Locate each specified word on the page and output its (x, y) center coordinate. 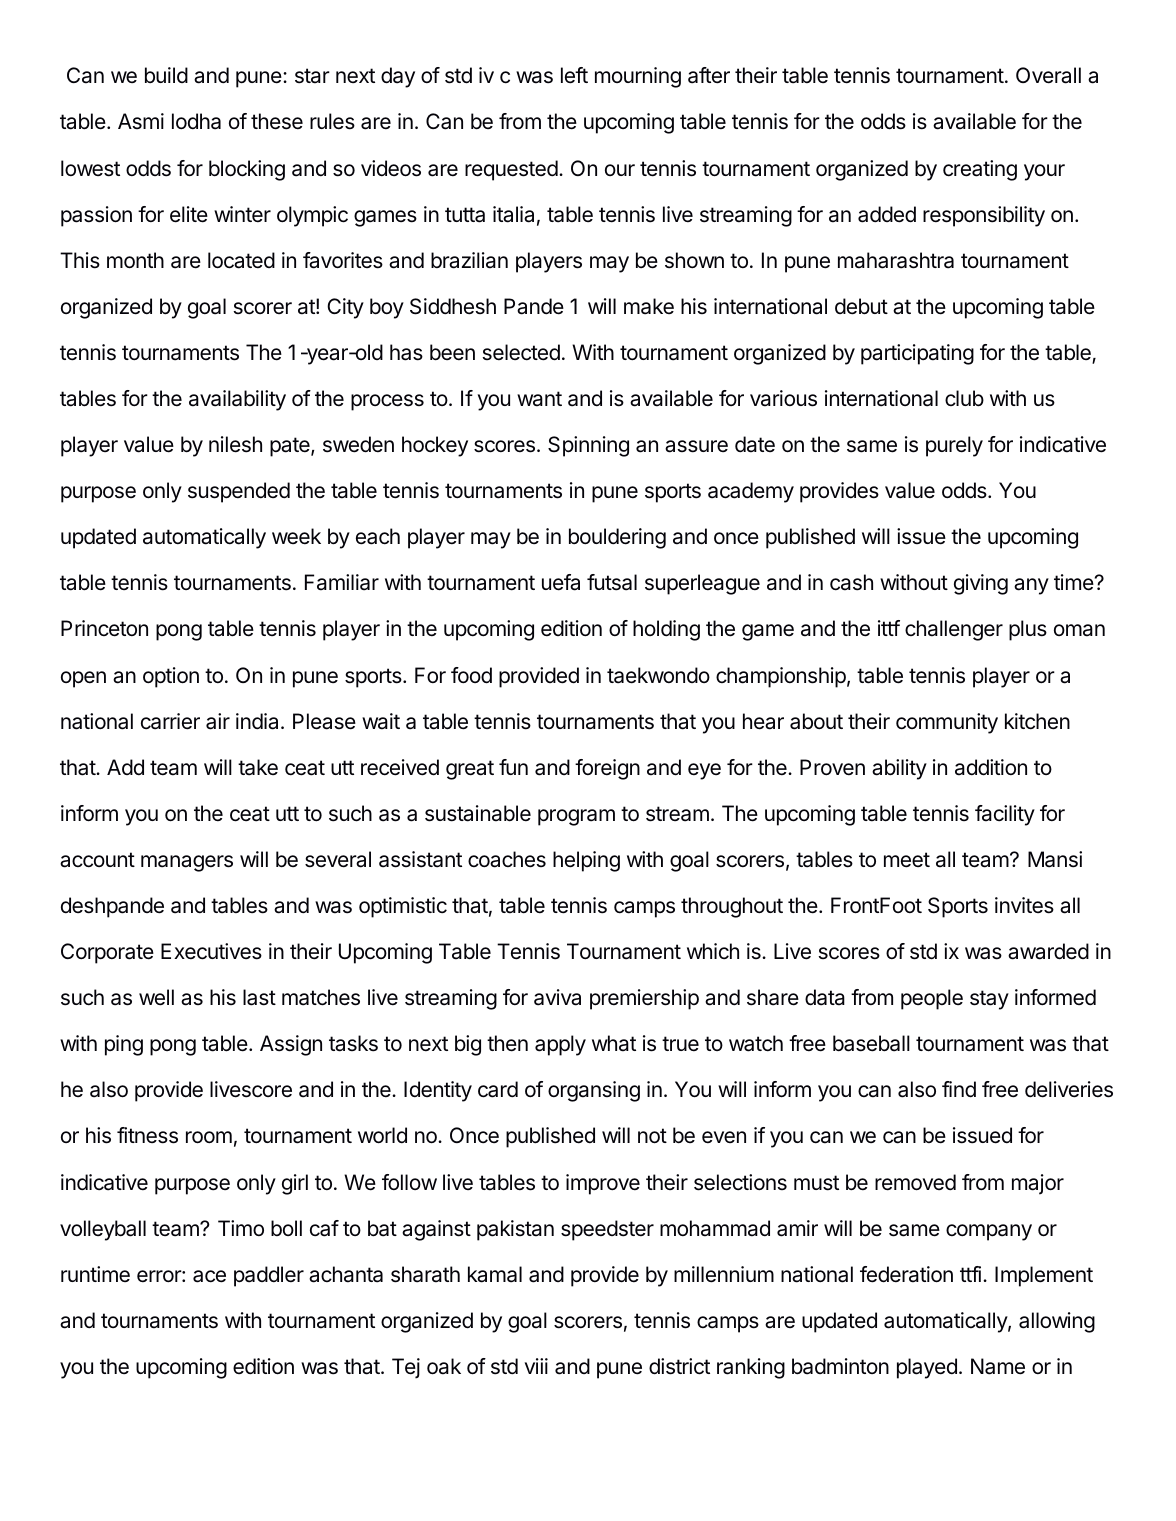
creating (980, 170)
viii (536, 1366)
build (166, 75)
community (947, 723)
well (156, 997)
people (932, 999)
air (218, 721)
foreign (607, 769)
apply (560, 1045)
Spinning (588, 446)
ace (209, 1276)
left (574, 75)
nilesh (235, 444)
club (964, 398)
